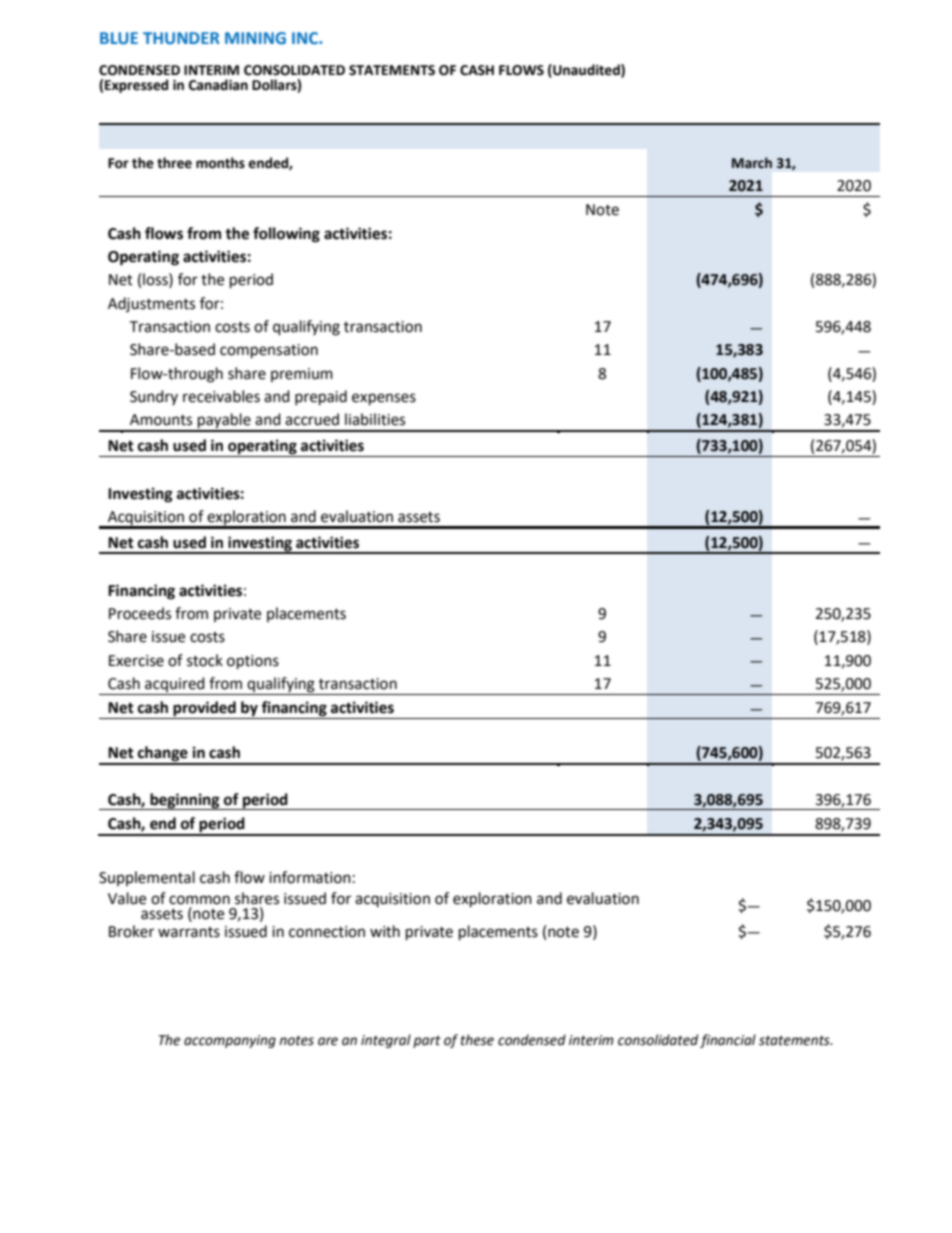  What do you see at coordinates (728, 1041) in the image?
I see `financial` at bounding box center [728, 1041].
